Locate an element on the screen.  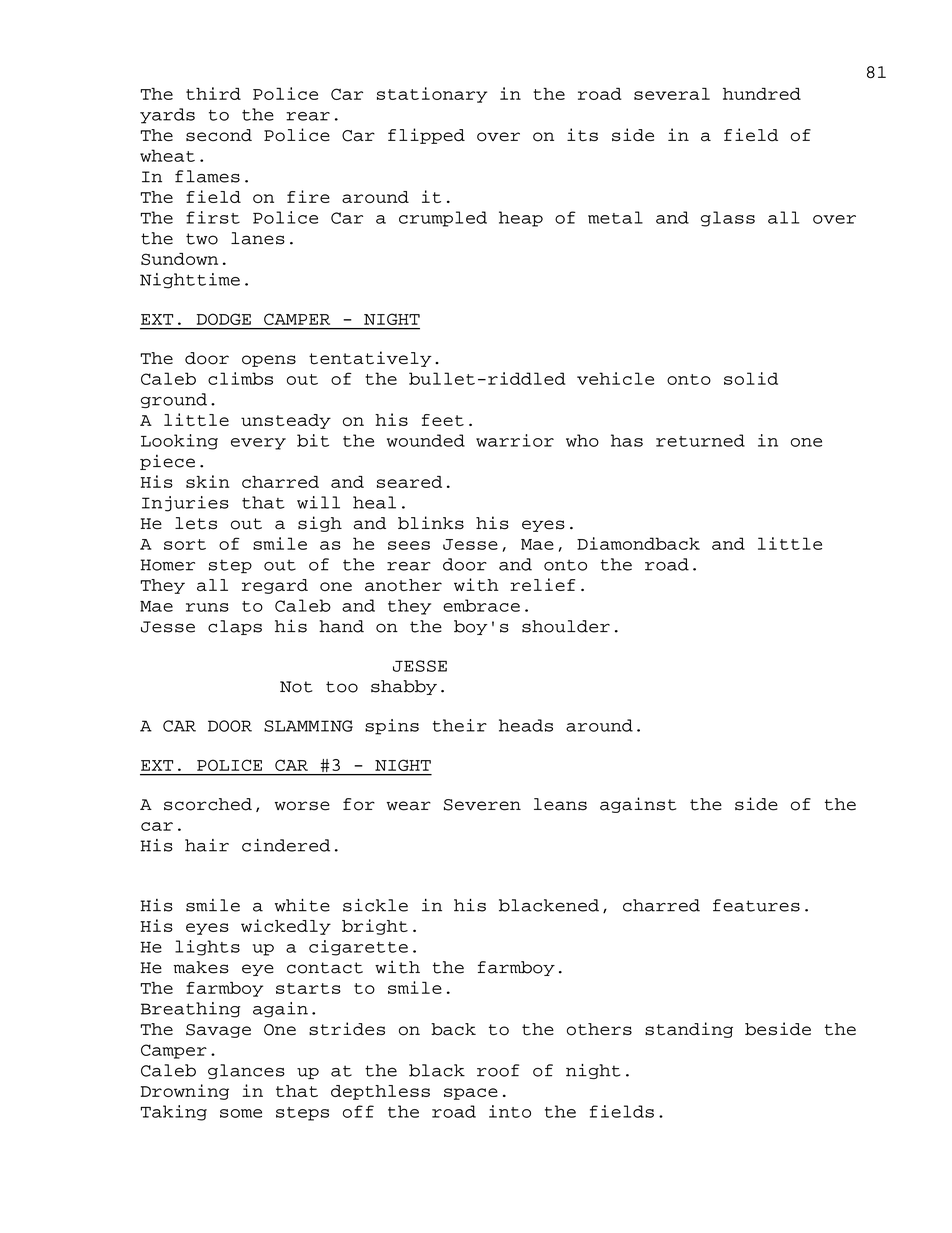
flipped is located at coordinates (426, 136).
